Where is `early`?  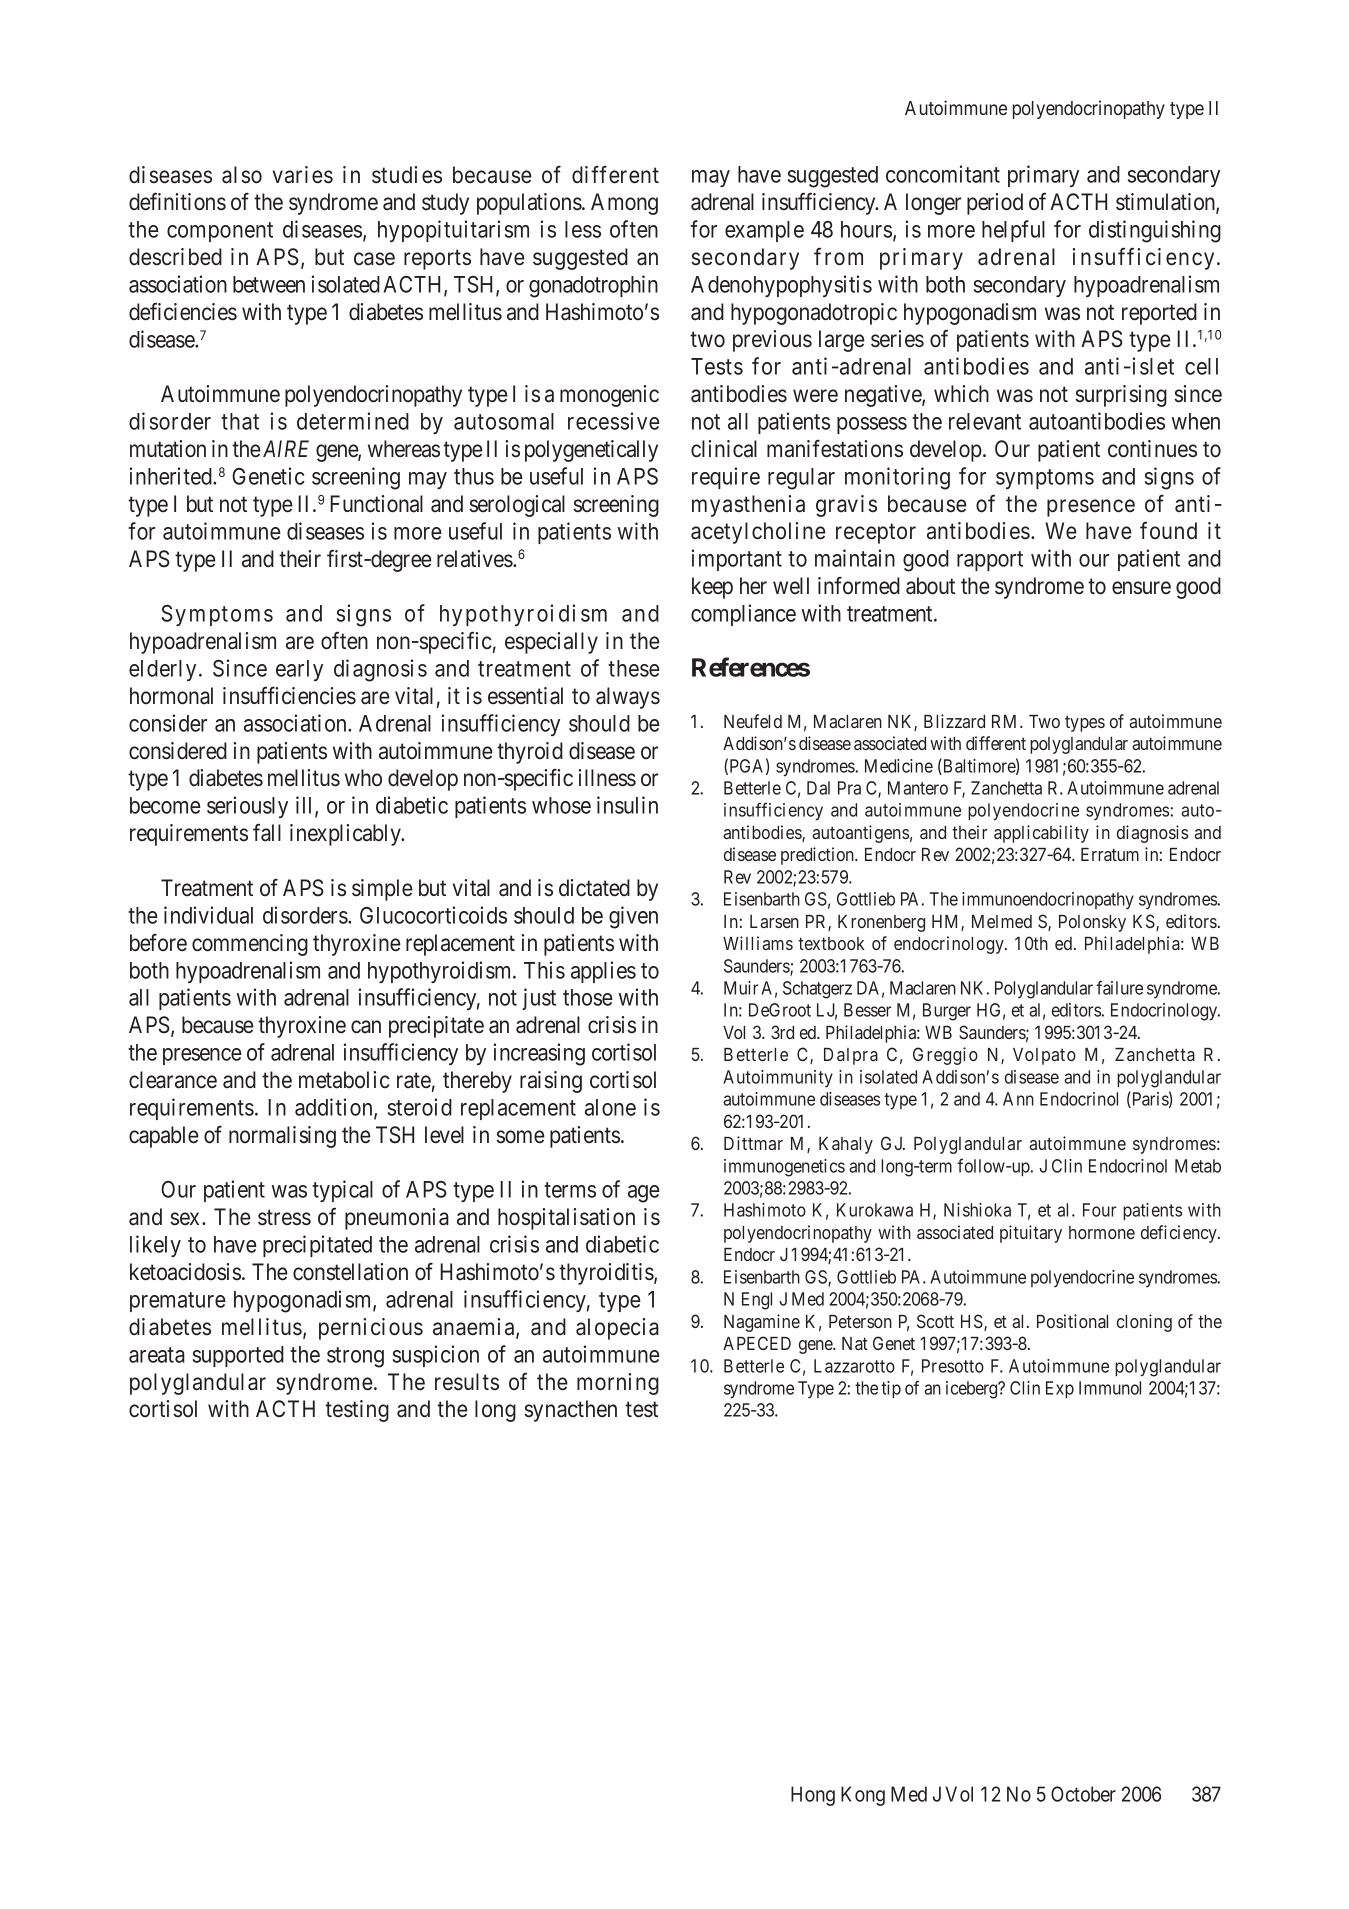 early is located at coordinates (299, 670).
